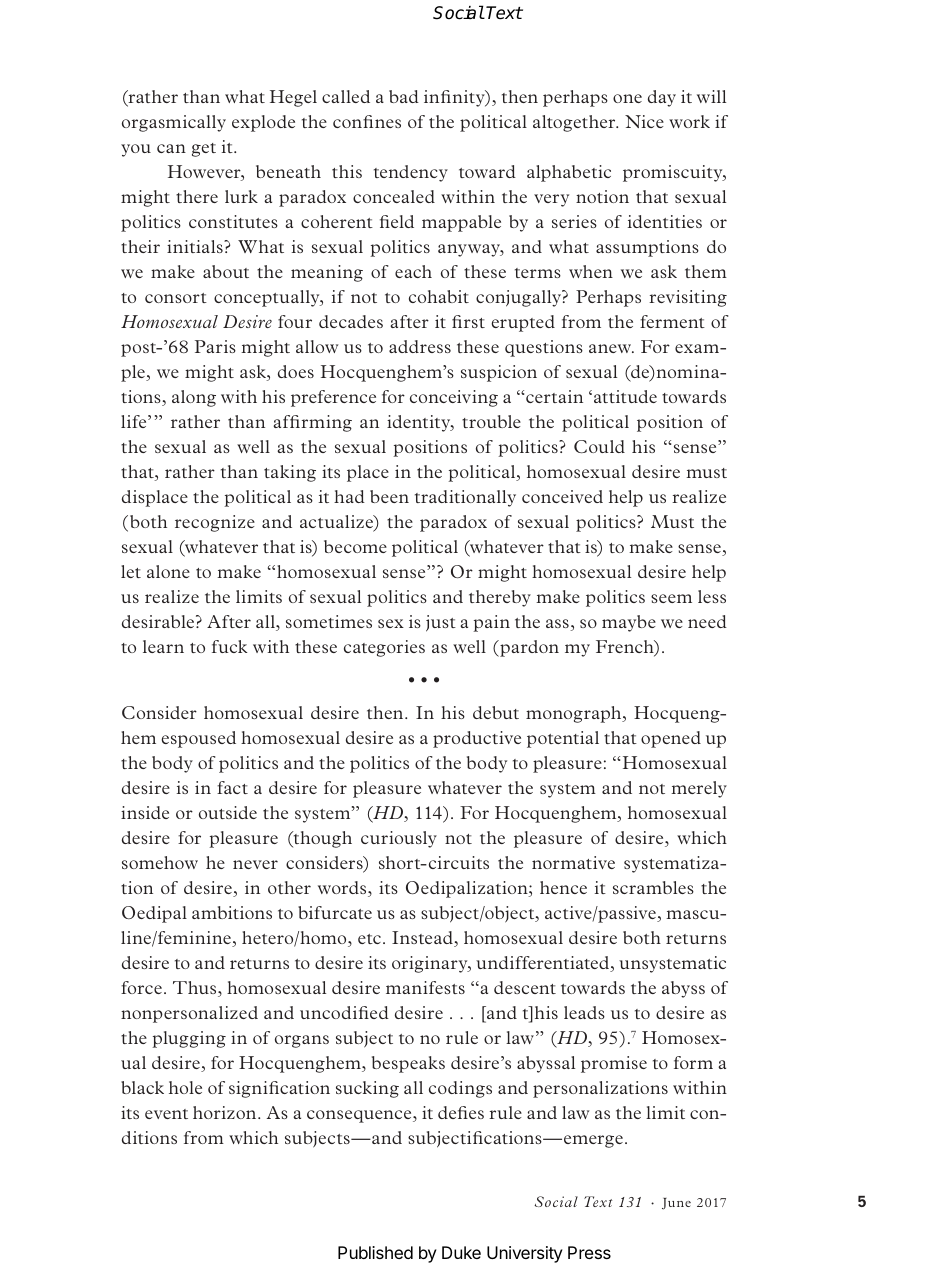 This document has height=1281, width=952. I want to click on categories, so click(384, 648).
